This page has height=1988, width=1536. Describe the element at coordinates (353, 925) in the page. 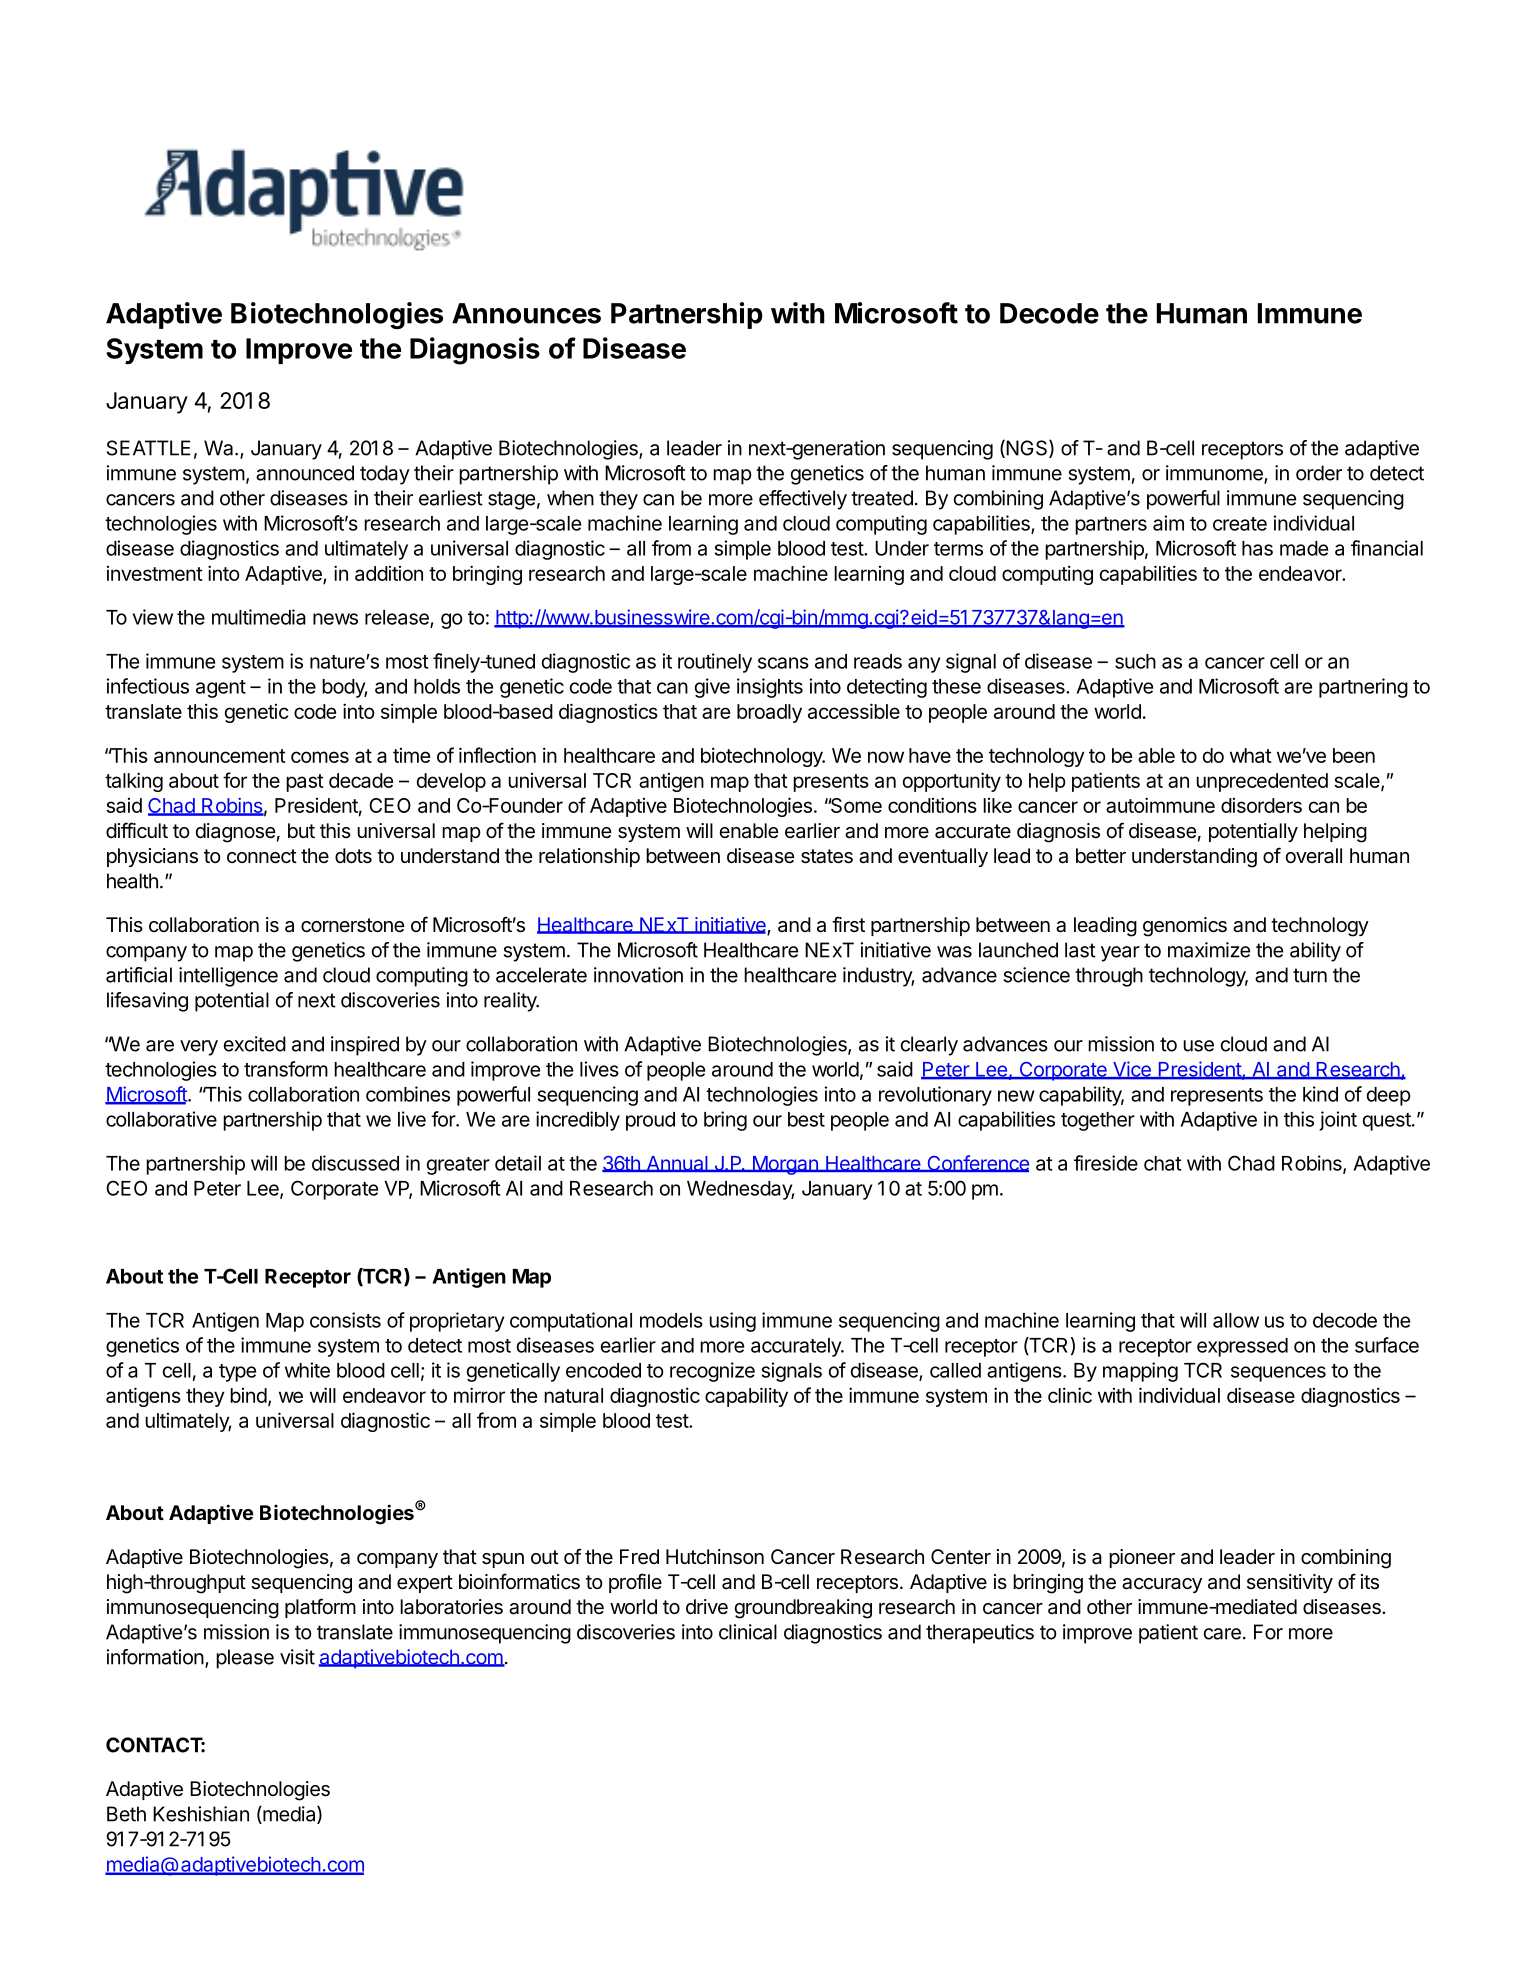

I see `cornerstone` at that location.
